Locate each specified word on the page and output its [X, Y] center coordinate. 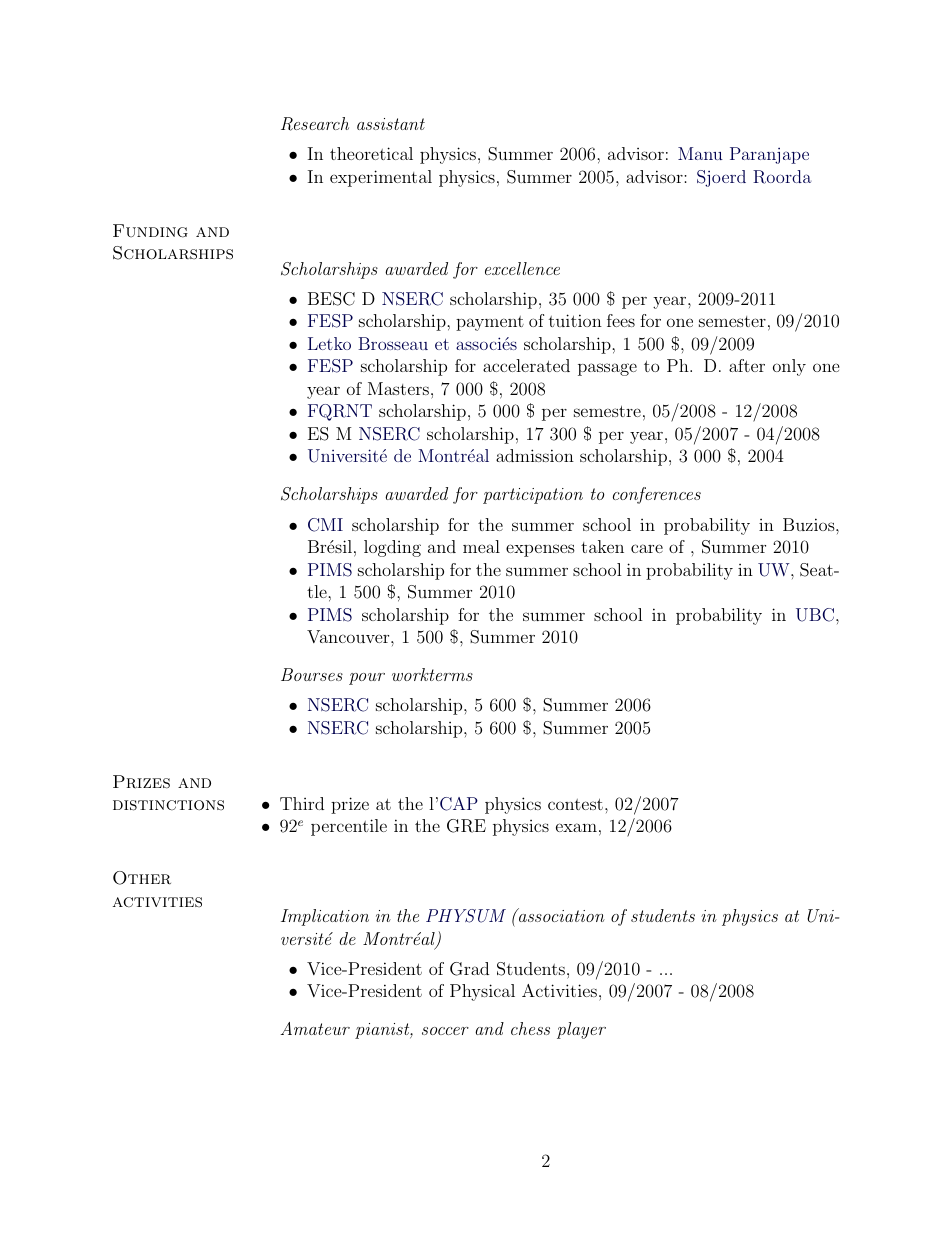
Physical [482, 992]
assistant [391, 124]
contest [575, 804]
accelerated [526, 365]
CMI [325, 525]
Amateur [315, 1028]
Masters [398, 388]
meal [481, 546]
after [747, 365]
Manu [700, 153]
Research [315, 124]
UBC [815, 615]
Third [302, 803]
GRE [466, 826]
